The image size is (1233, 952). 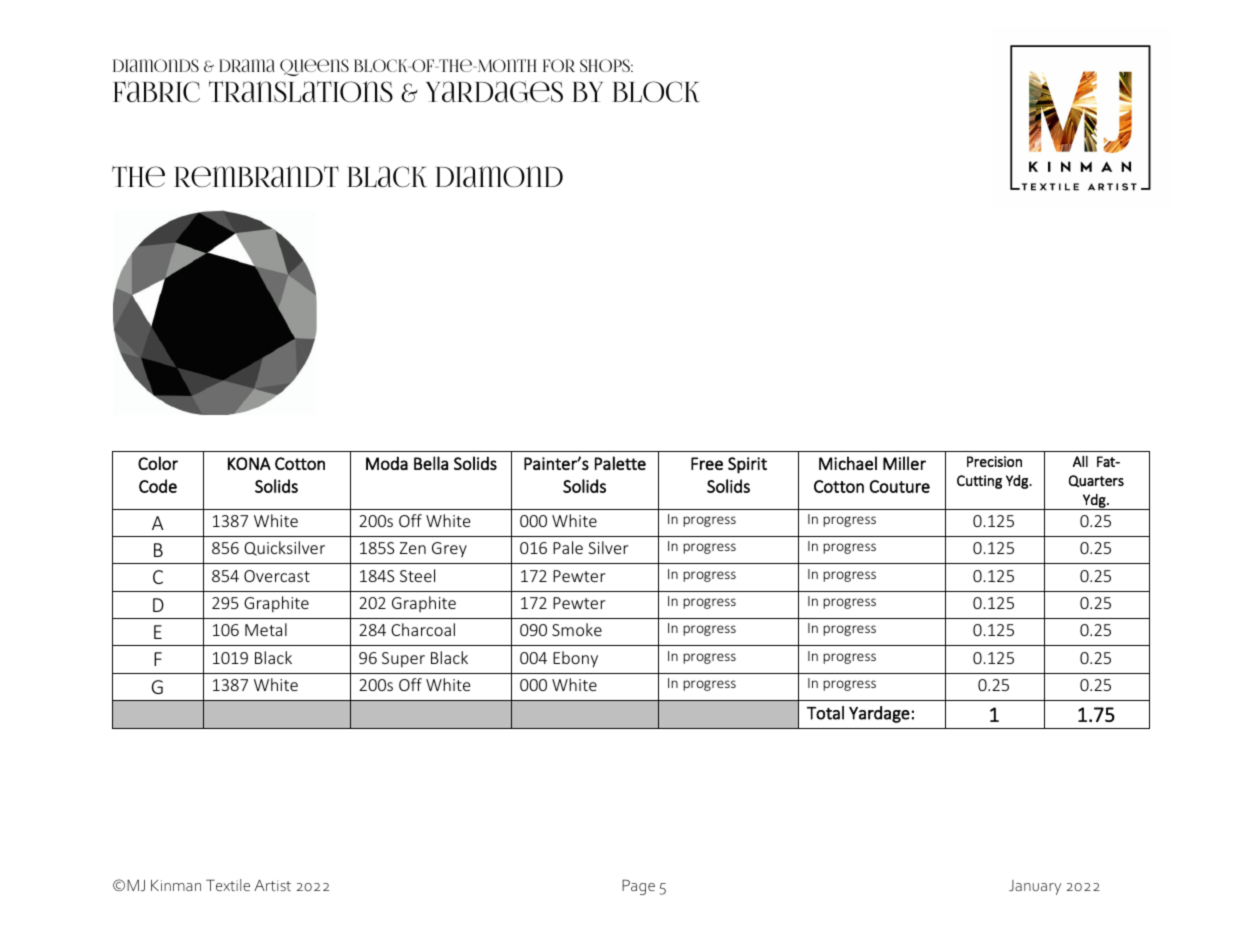 What do you see at coordinates (301, 91) in the screenshot?
I see `Translations` at bounding box center [301, 91].
